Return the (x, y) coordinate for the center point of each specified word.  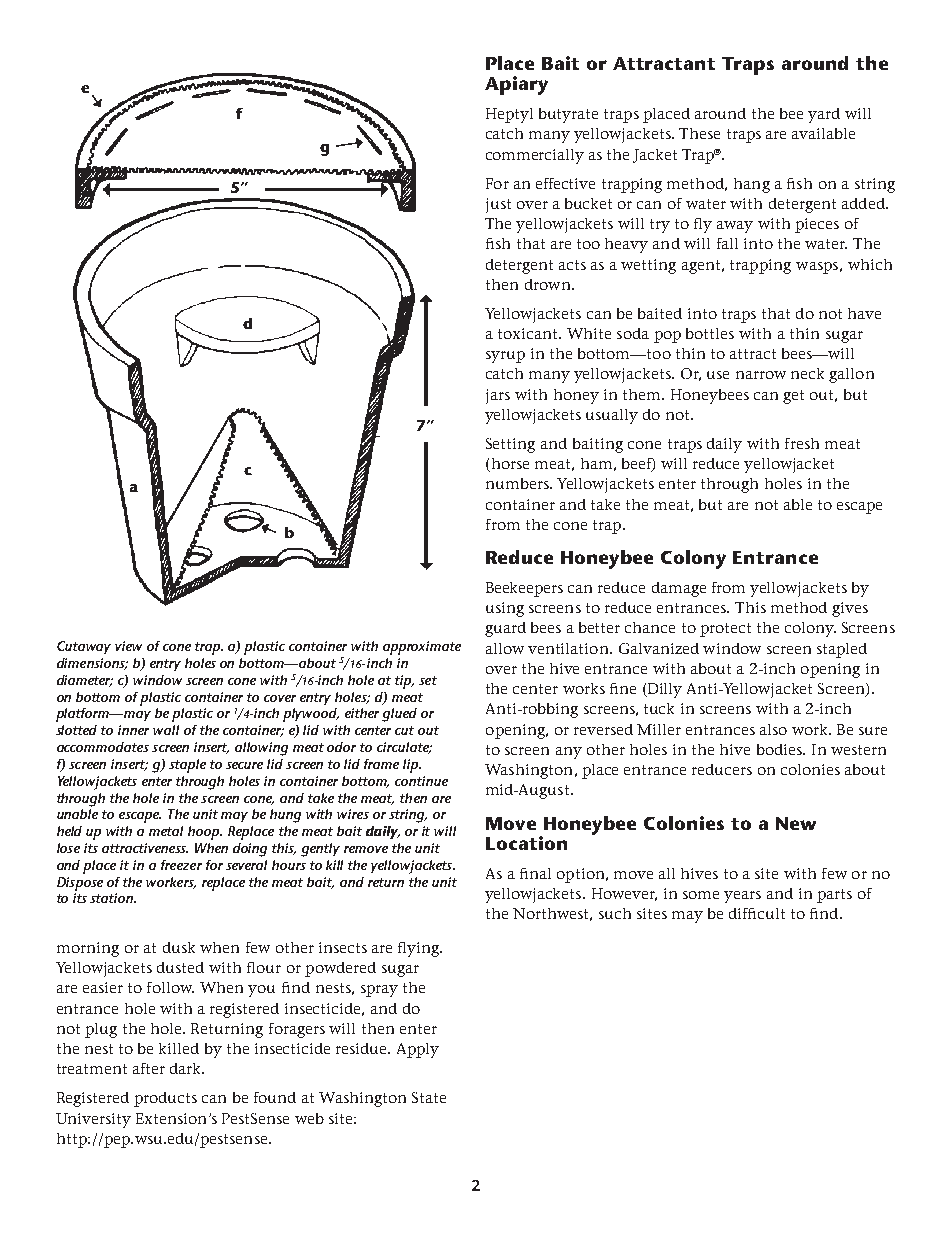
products (165, 1099)
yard (824, 115)
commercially (535, 156)
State (429, 1097)
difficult (757, 913)
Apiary (516, 85)
